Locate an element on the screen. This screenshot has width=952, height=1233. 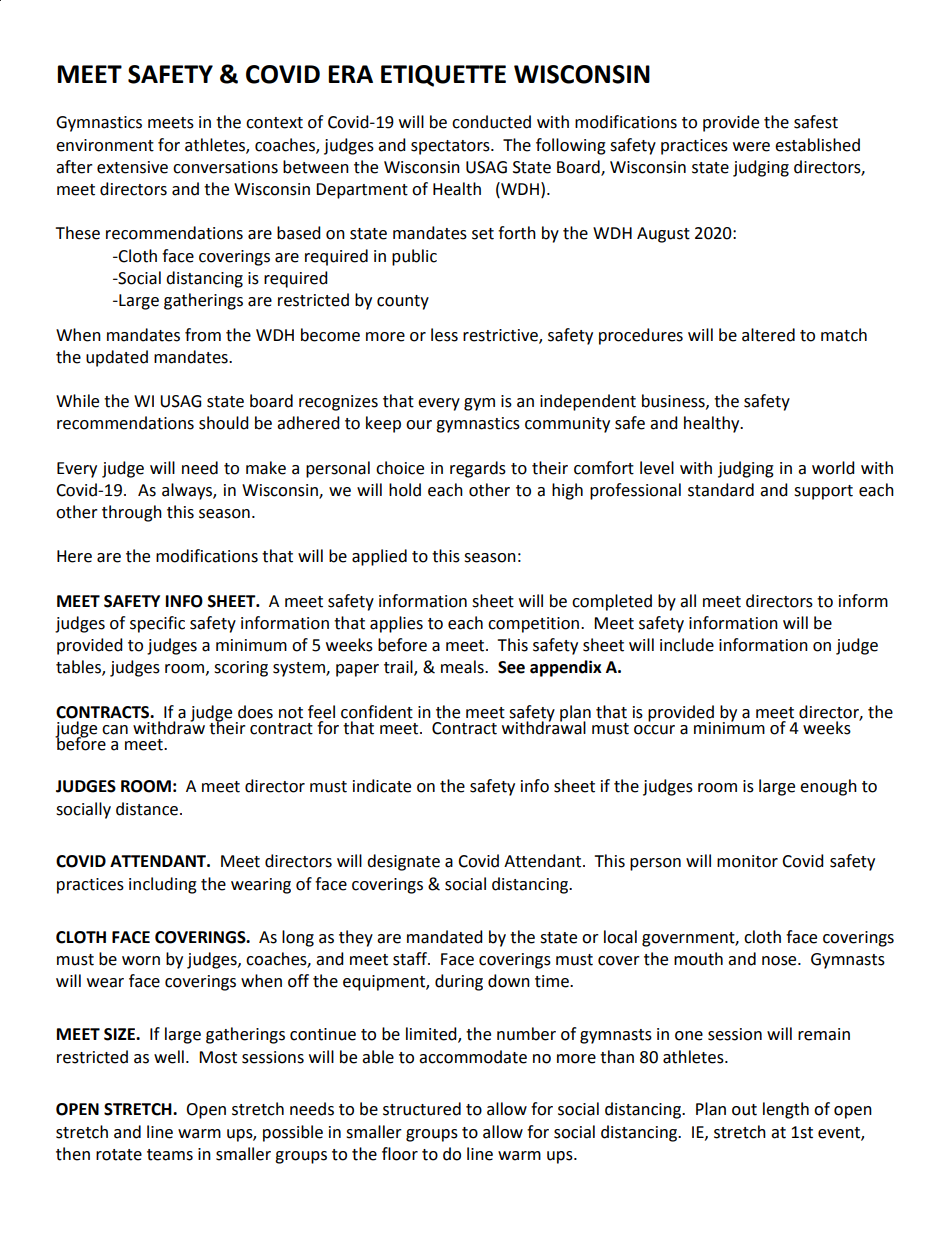
teams is located at coordinates (170, 1155).
